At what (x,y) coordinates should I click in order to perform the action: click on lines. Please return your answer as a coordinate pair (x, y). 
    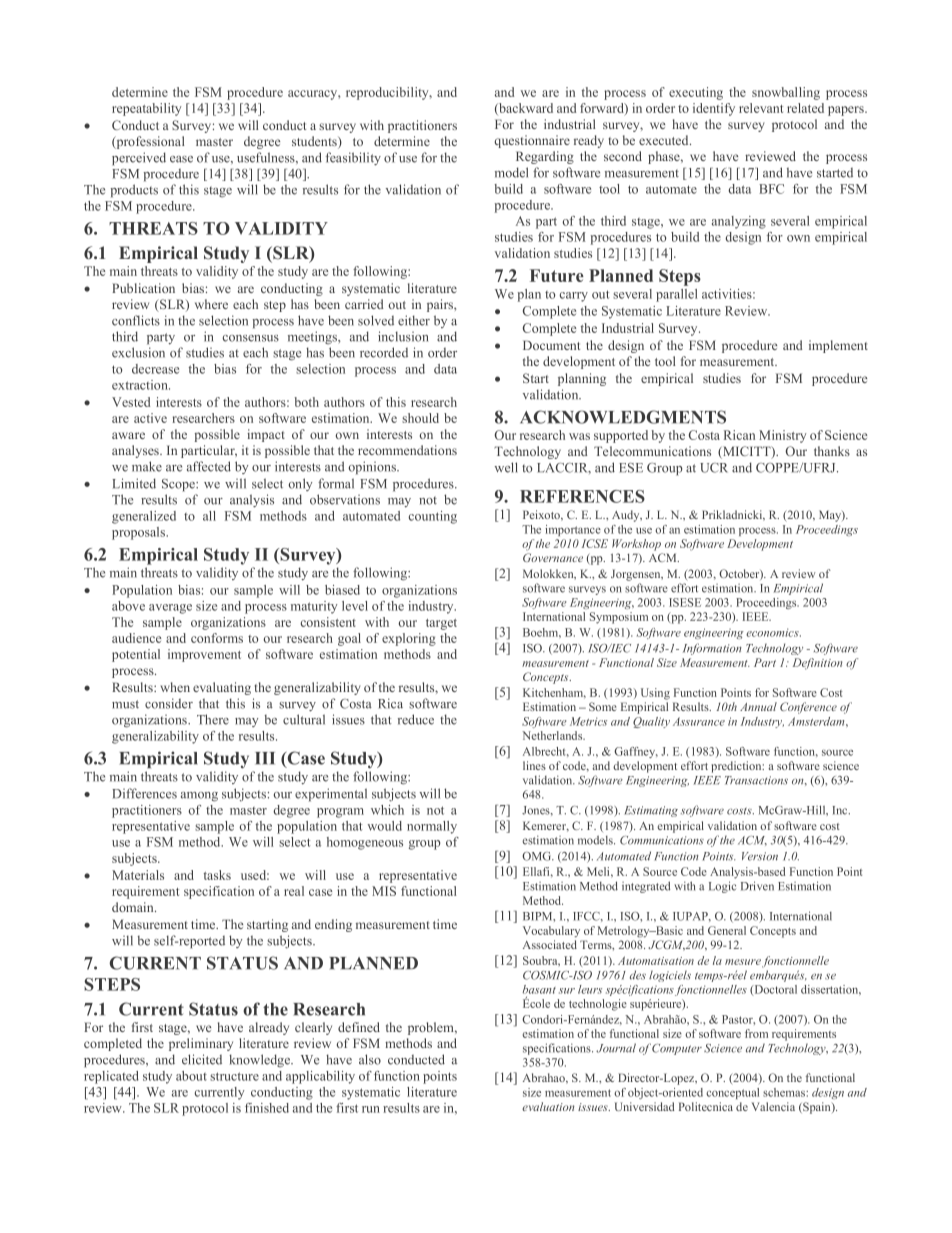
    Looking at the image, I should click on (534, 765).
